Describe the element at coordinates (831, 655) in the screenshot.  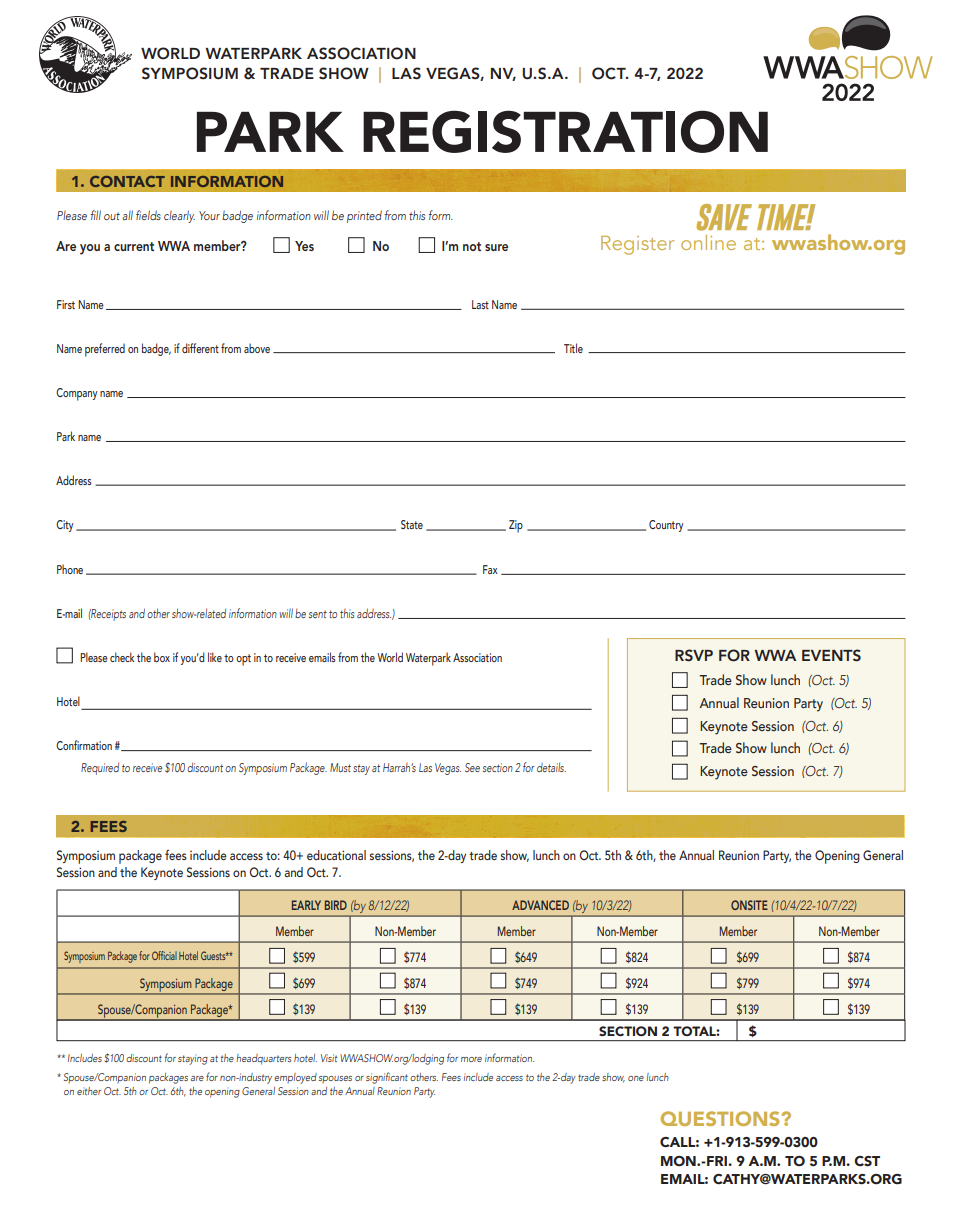
I see `EVENTS` at that location.
